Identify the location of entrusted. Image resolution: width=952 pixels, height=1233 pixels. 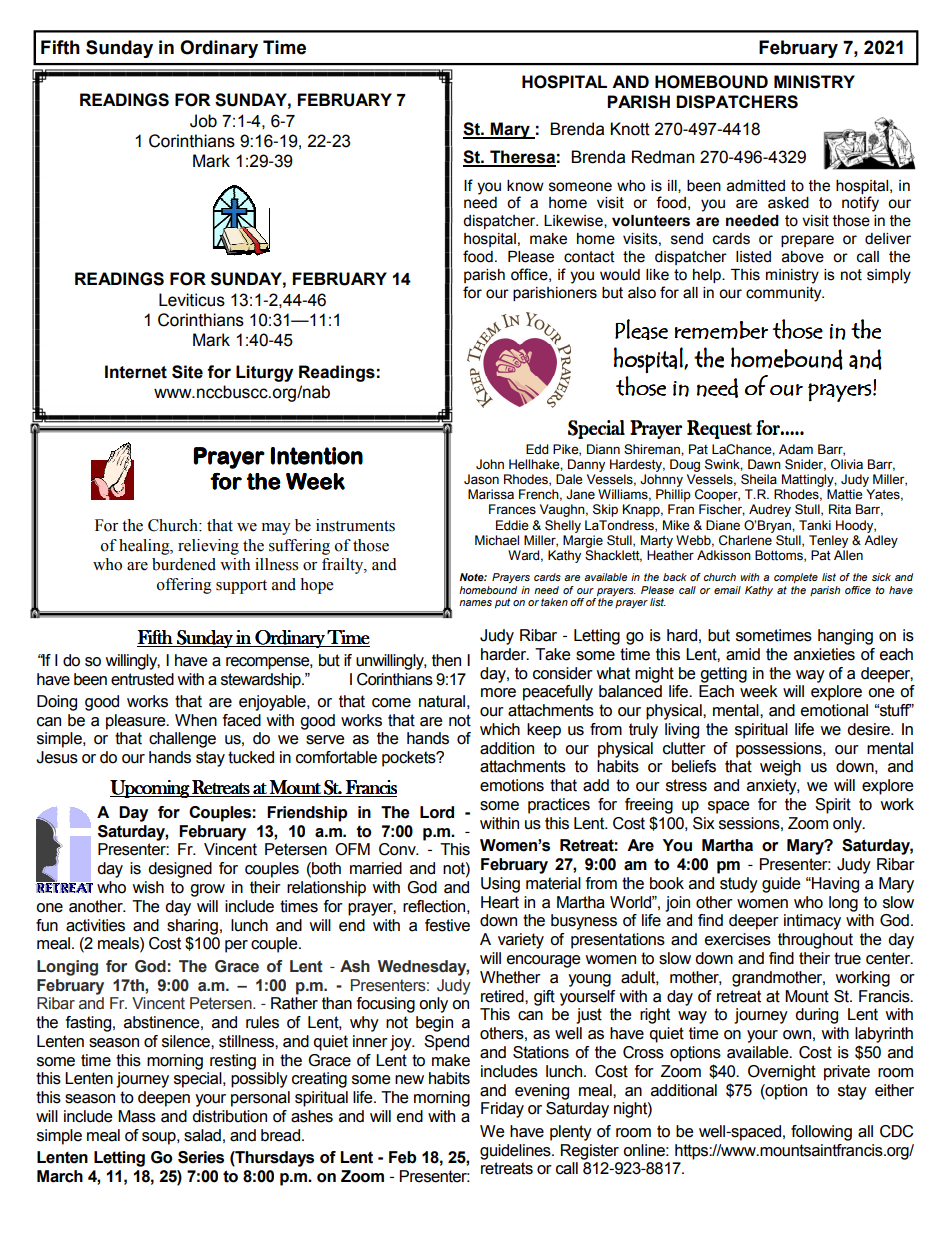
(142, 679).
